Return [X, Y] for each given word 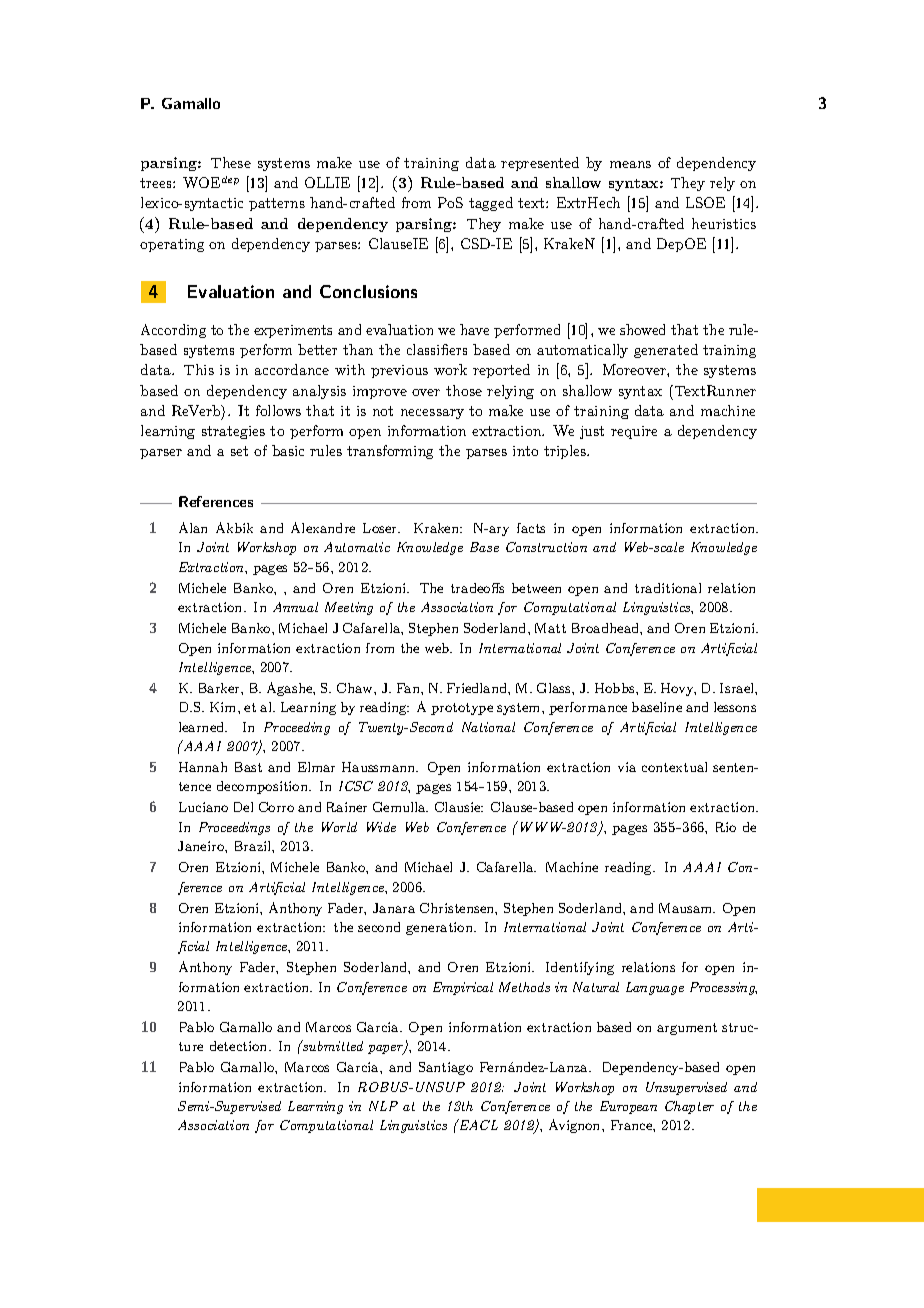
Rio [726, 827]
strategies [233, 432]
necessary [432, 414]
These [231, 162]
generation [440, 928]
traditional [668, 588]
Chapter [689, 1107]
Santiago [446, 1068]
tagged [491, 204]
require [634, 432]
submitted [332, 1045]
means [630, 164]
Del [243, 807]
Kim [224, 707]
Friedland [478, 688]
